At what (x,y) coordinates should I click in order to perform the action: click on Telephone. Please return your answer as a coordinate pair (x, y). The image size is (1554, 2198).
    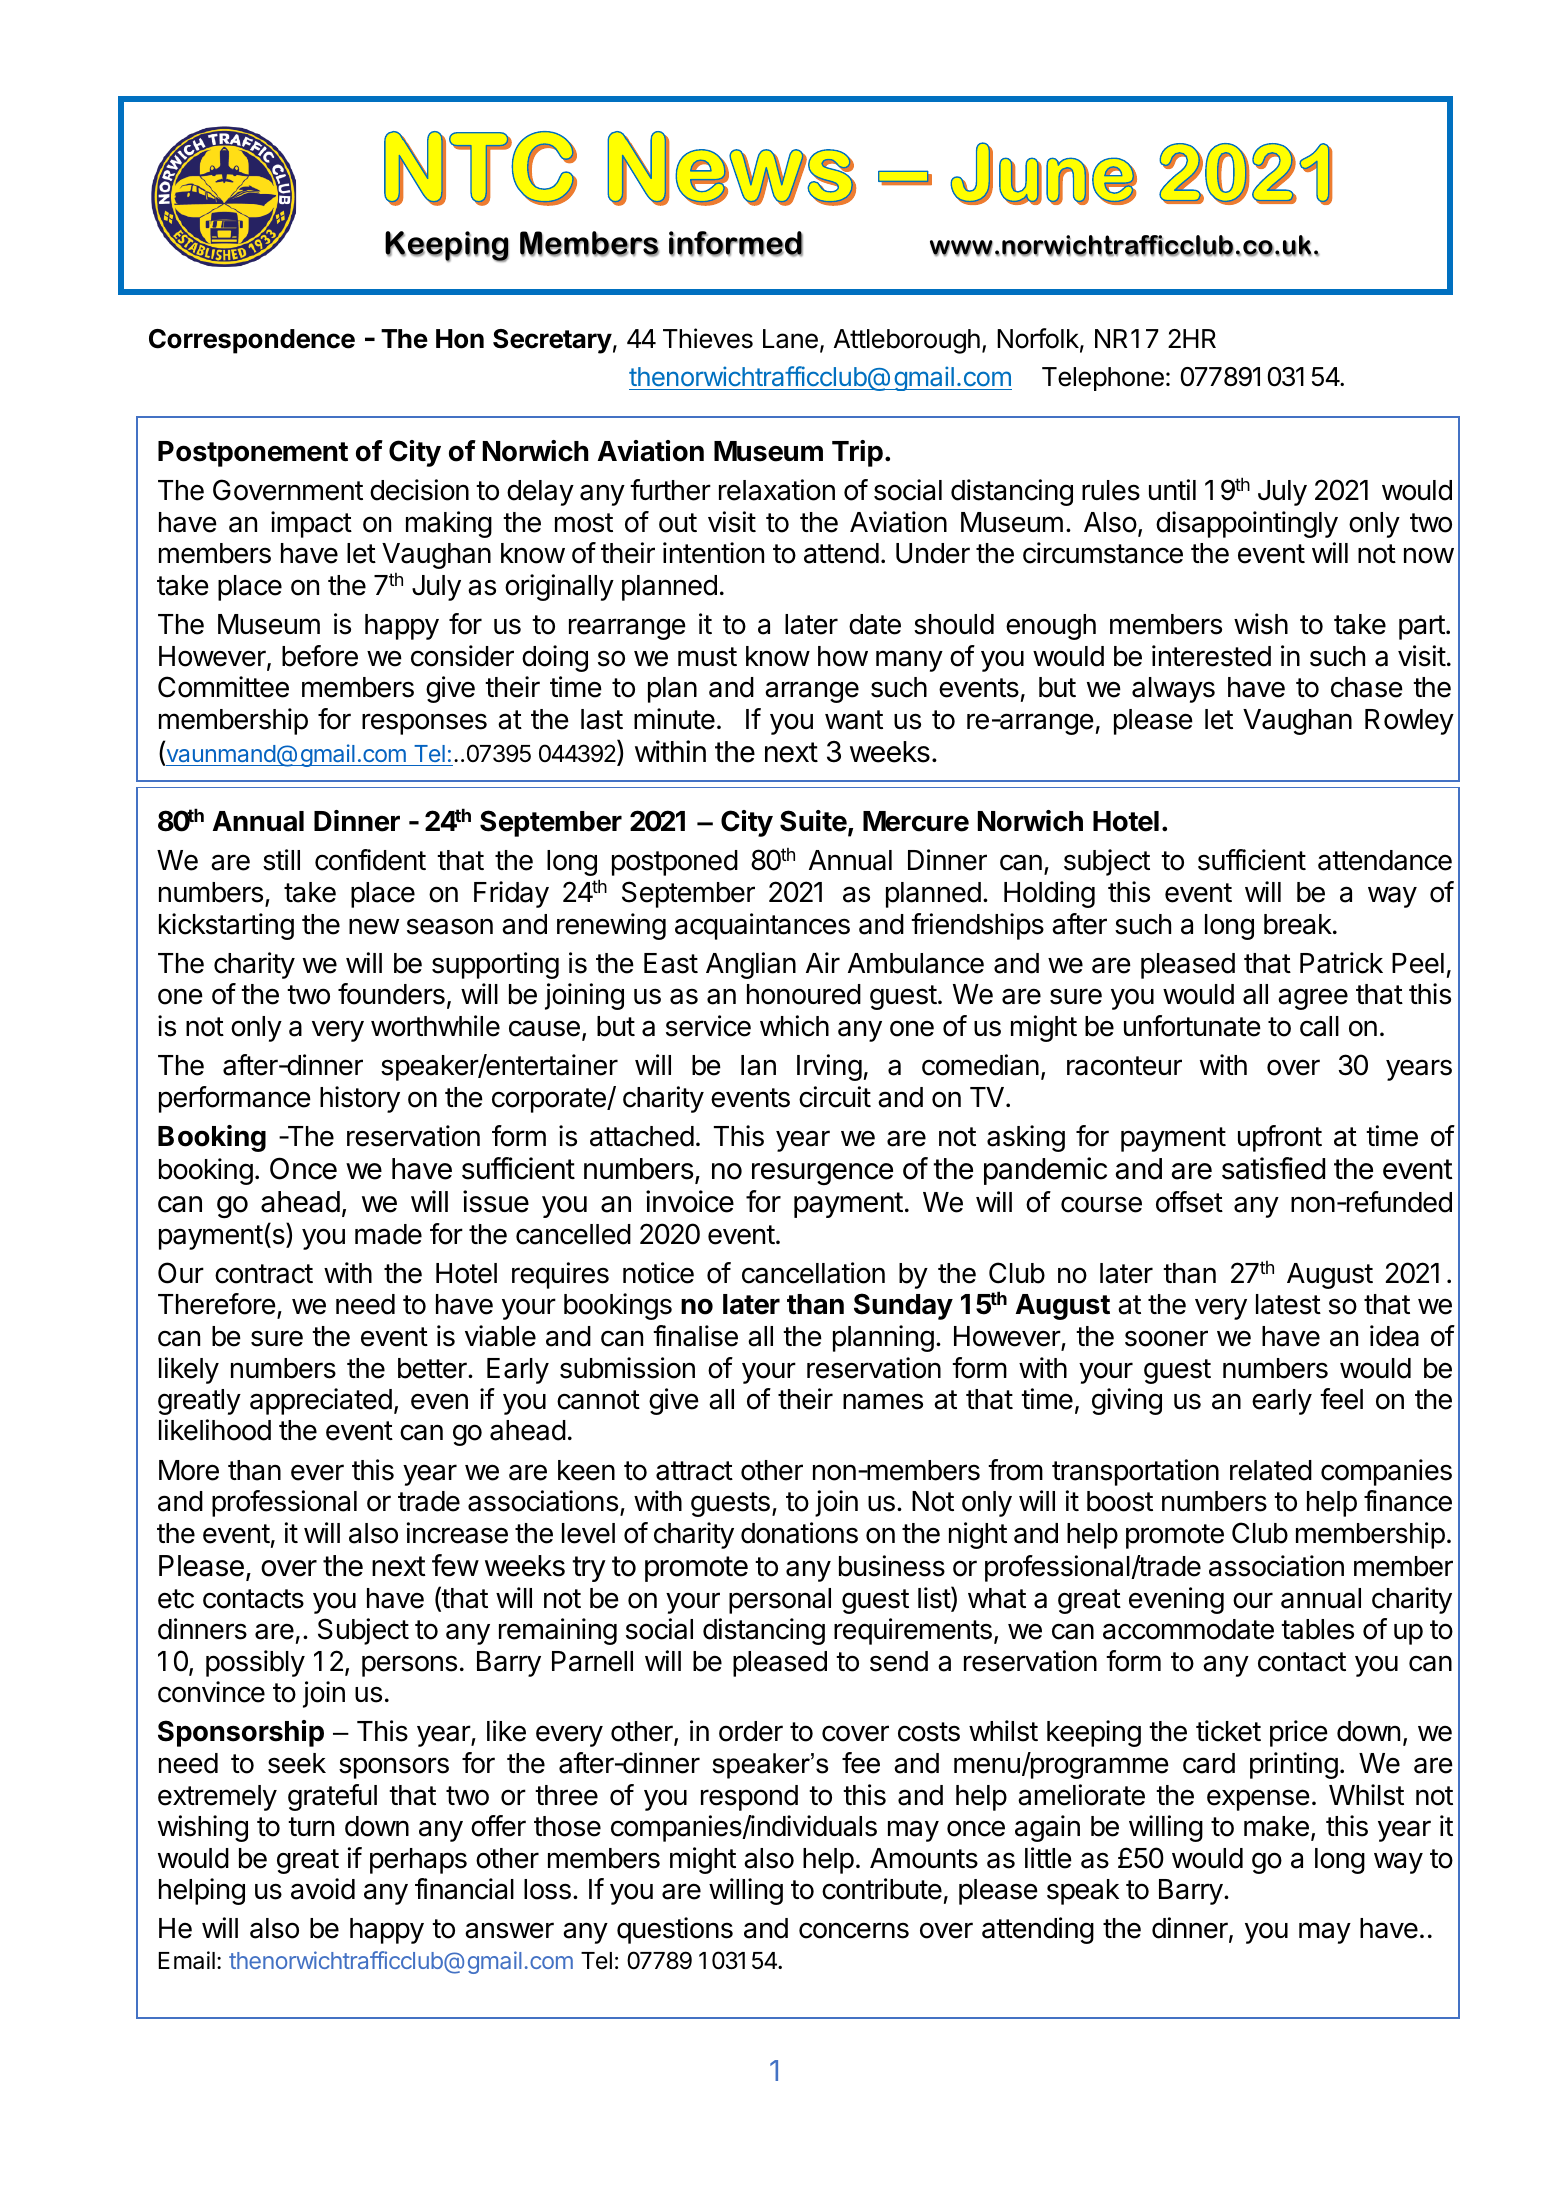
    Looking at the image, I should click on (1103, 379).
